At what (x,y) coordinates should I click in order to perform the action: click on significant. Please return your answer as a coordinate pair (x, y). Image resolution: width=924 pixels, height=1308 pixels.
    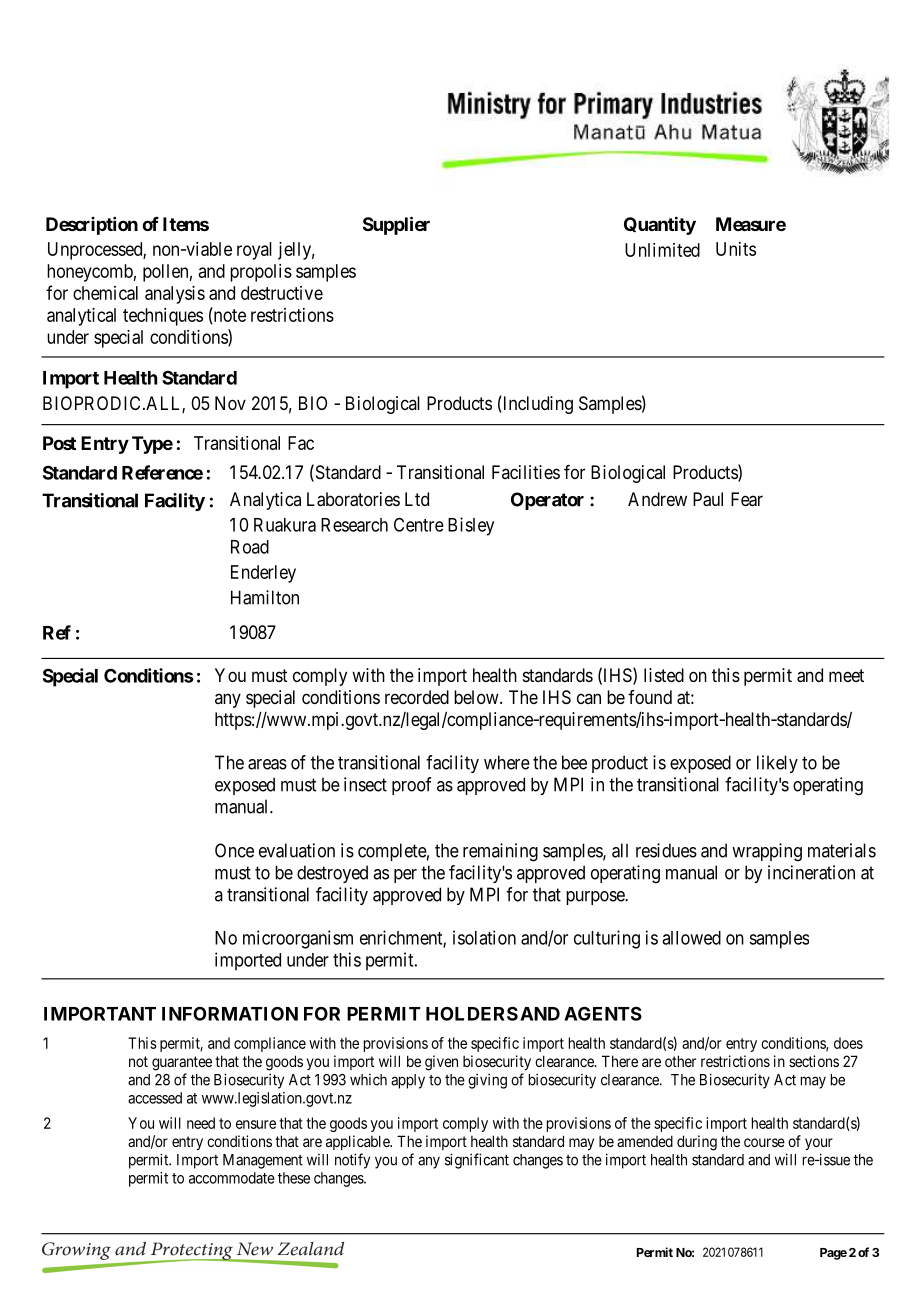
    Looking at the image, I should click on (477, 1161).
